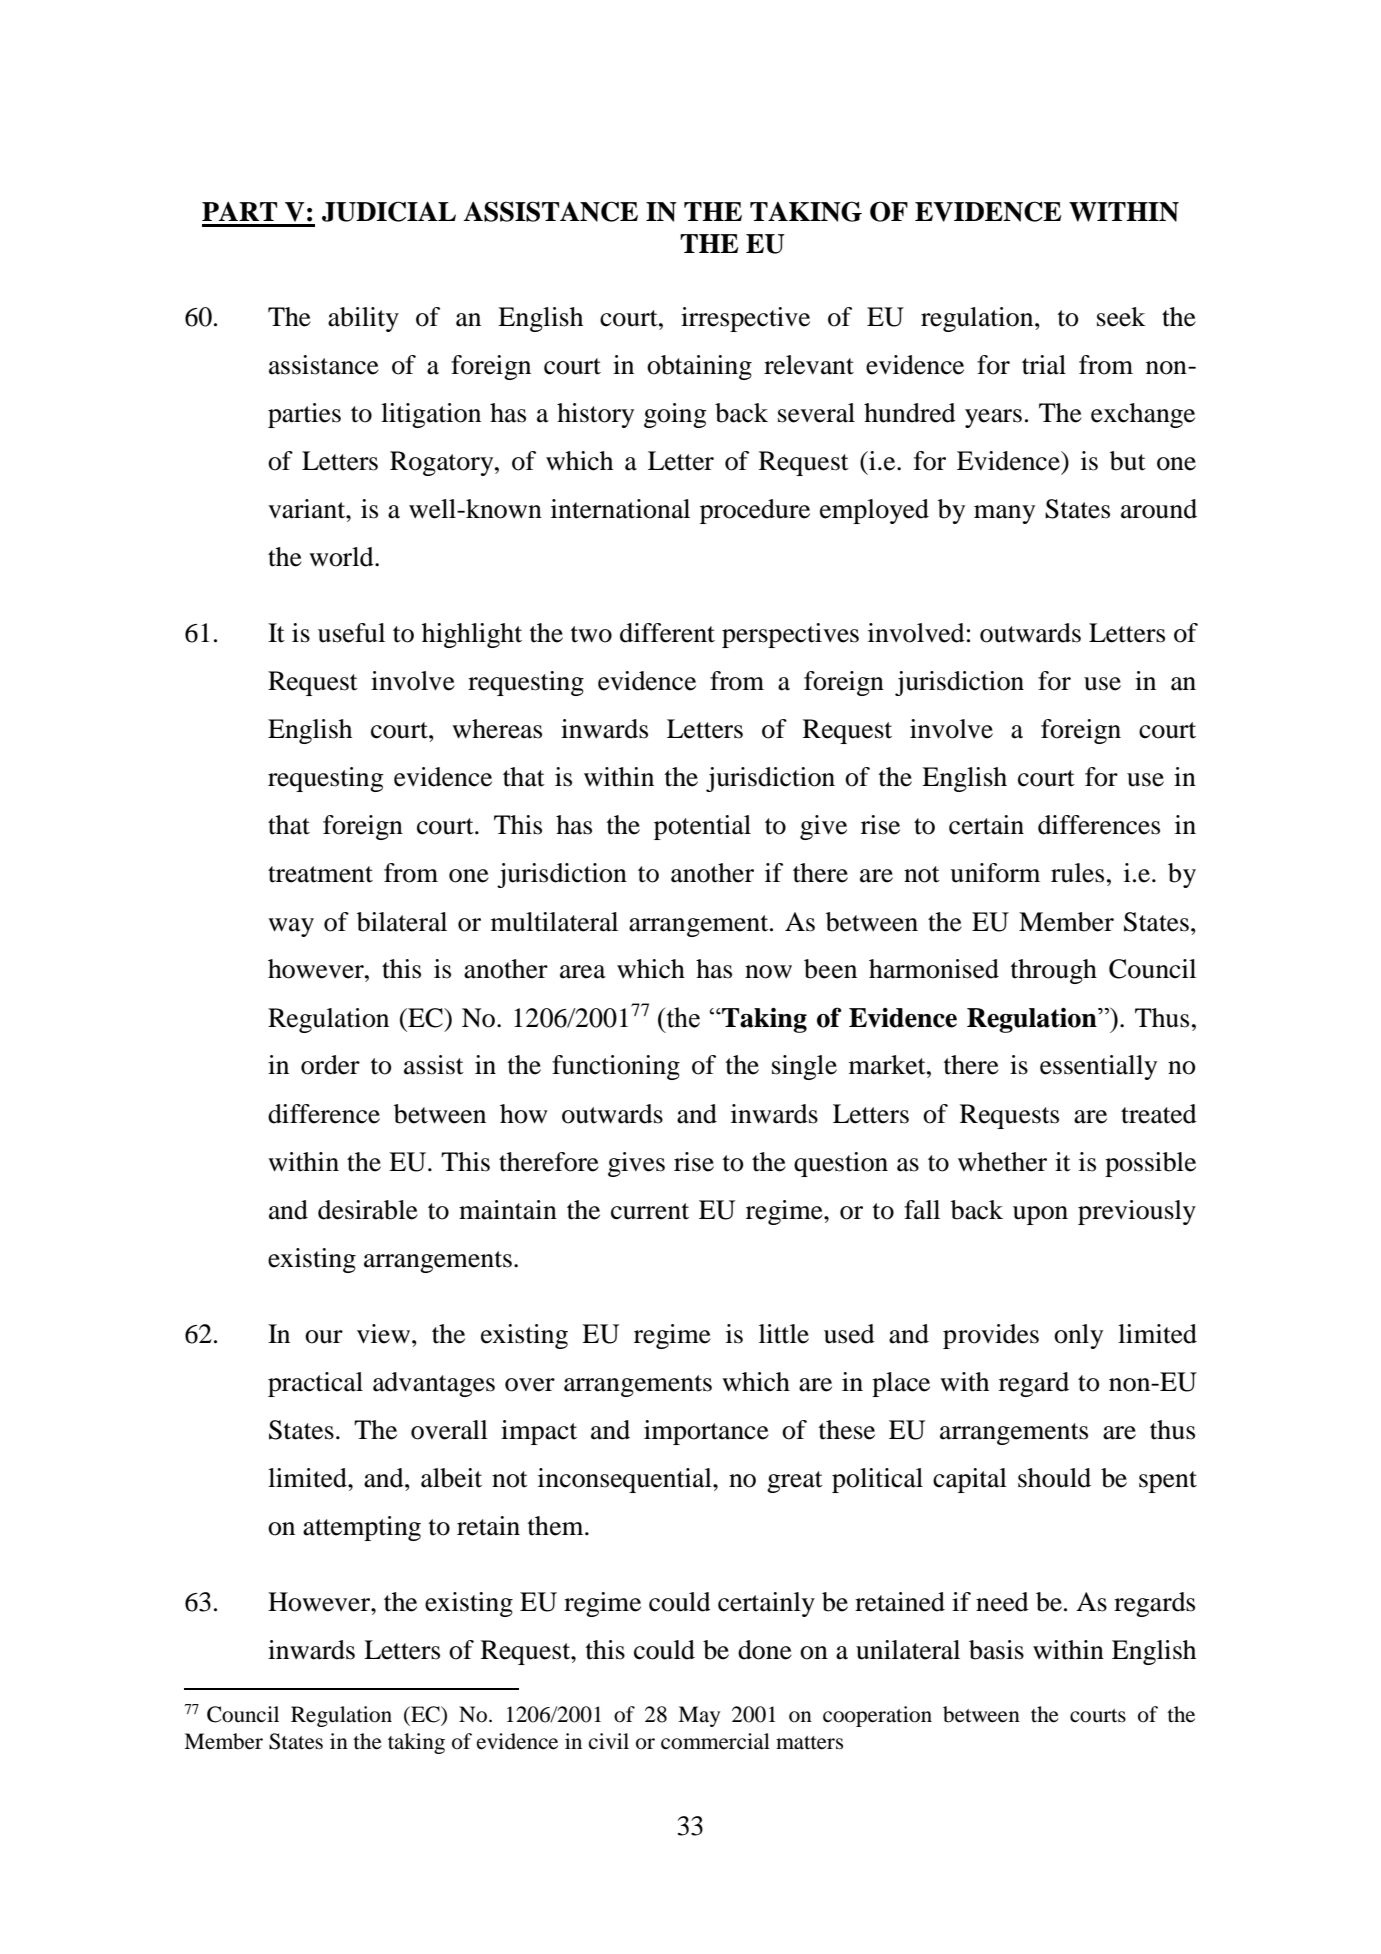 The width and height of the document is (1381, 1954). Describe the element at coordinates (342, 557) in the document. I see `world` at that location.
